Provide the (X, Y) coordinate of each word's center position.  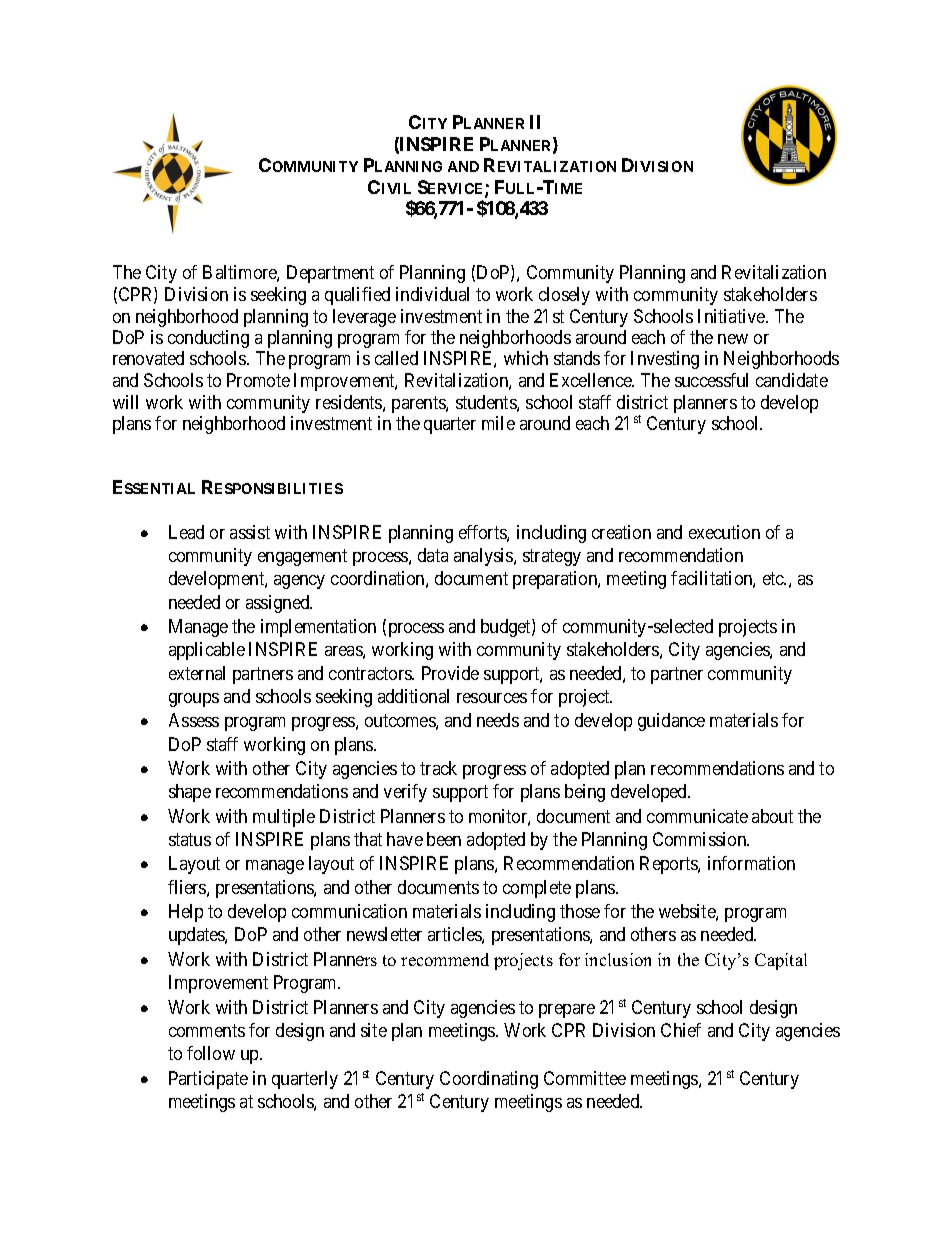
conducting (208, 339)
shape (190, 793)
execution (724, 532)
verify (405, 793)
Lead (186, 532)
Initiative (732, 316)
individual (432, 294)
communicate (697, 816)
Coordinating (489, 1080)
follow (211, 1053)
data (433, 555)
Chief (681, 1030)
